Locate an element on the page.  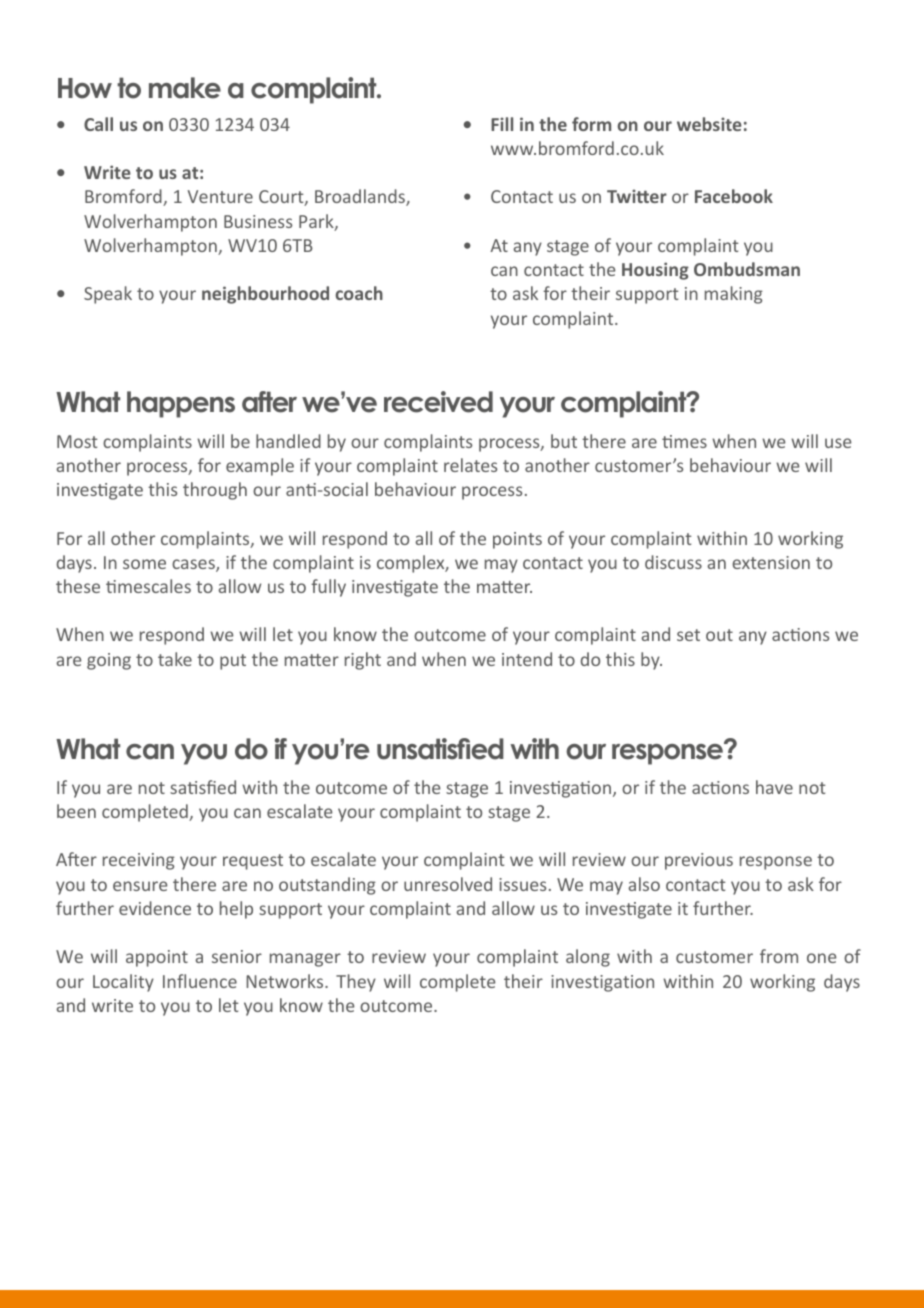
make is located at coordinates (185, 88).
